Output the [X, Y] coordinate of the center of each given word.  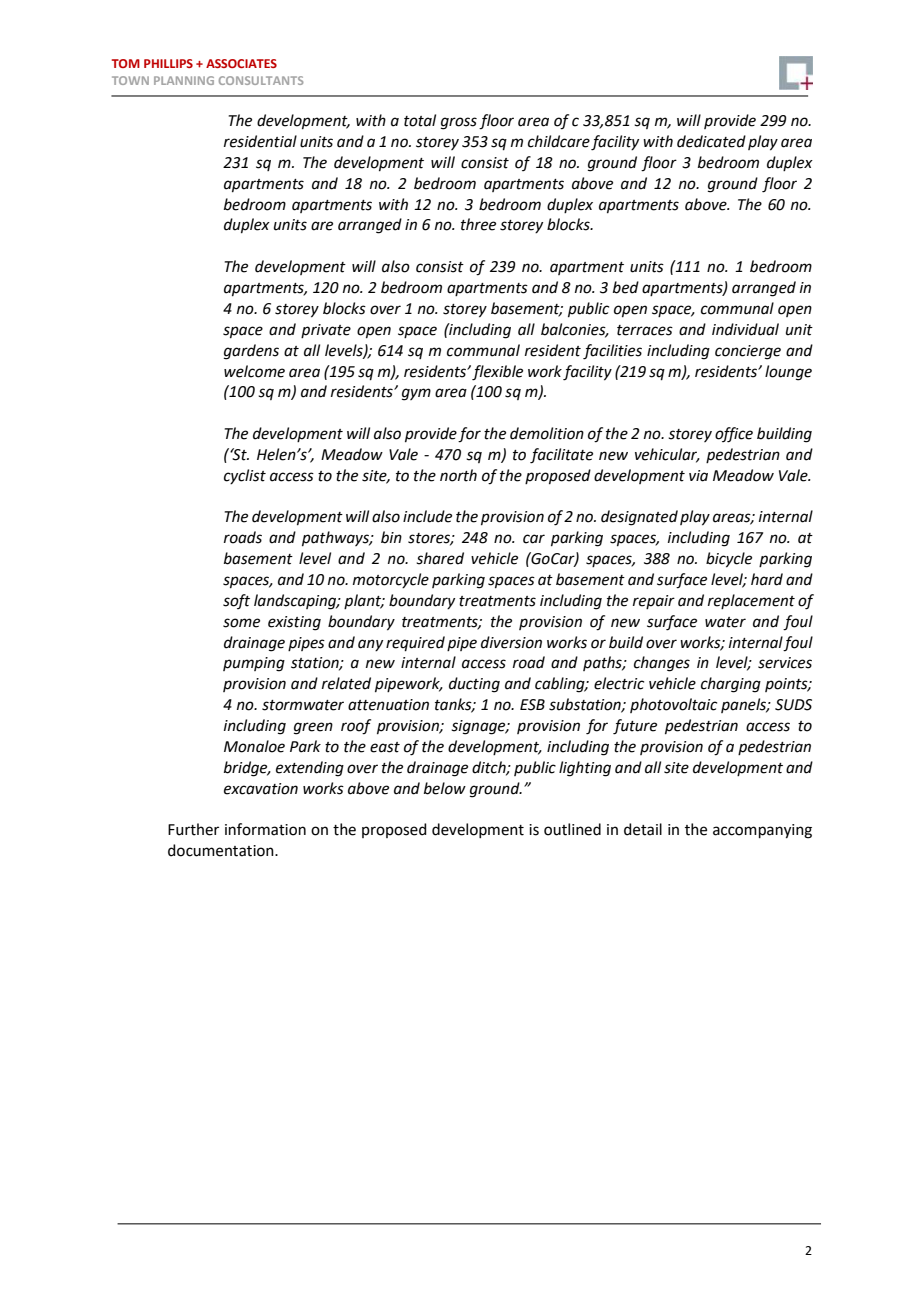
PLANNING [184, 80]
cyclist [245, 476]
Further [193, 829]
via [698, 476]
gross [459, 123]
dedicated [711, 141]
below [445, 788]
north [458, 475]
